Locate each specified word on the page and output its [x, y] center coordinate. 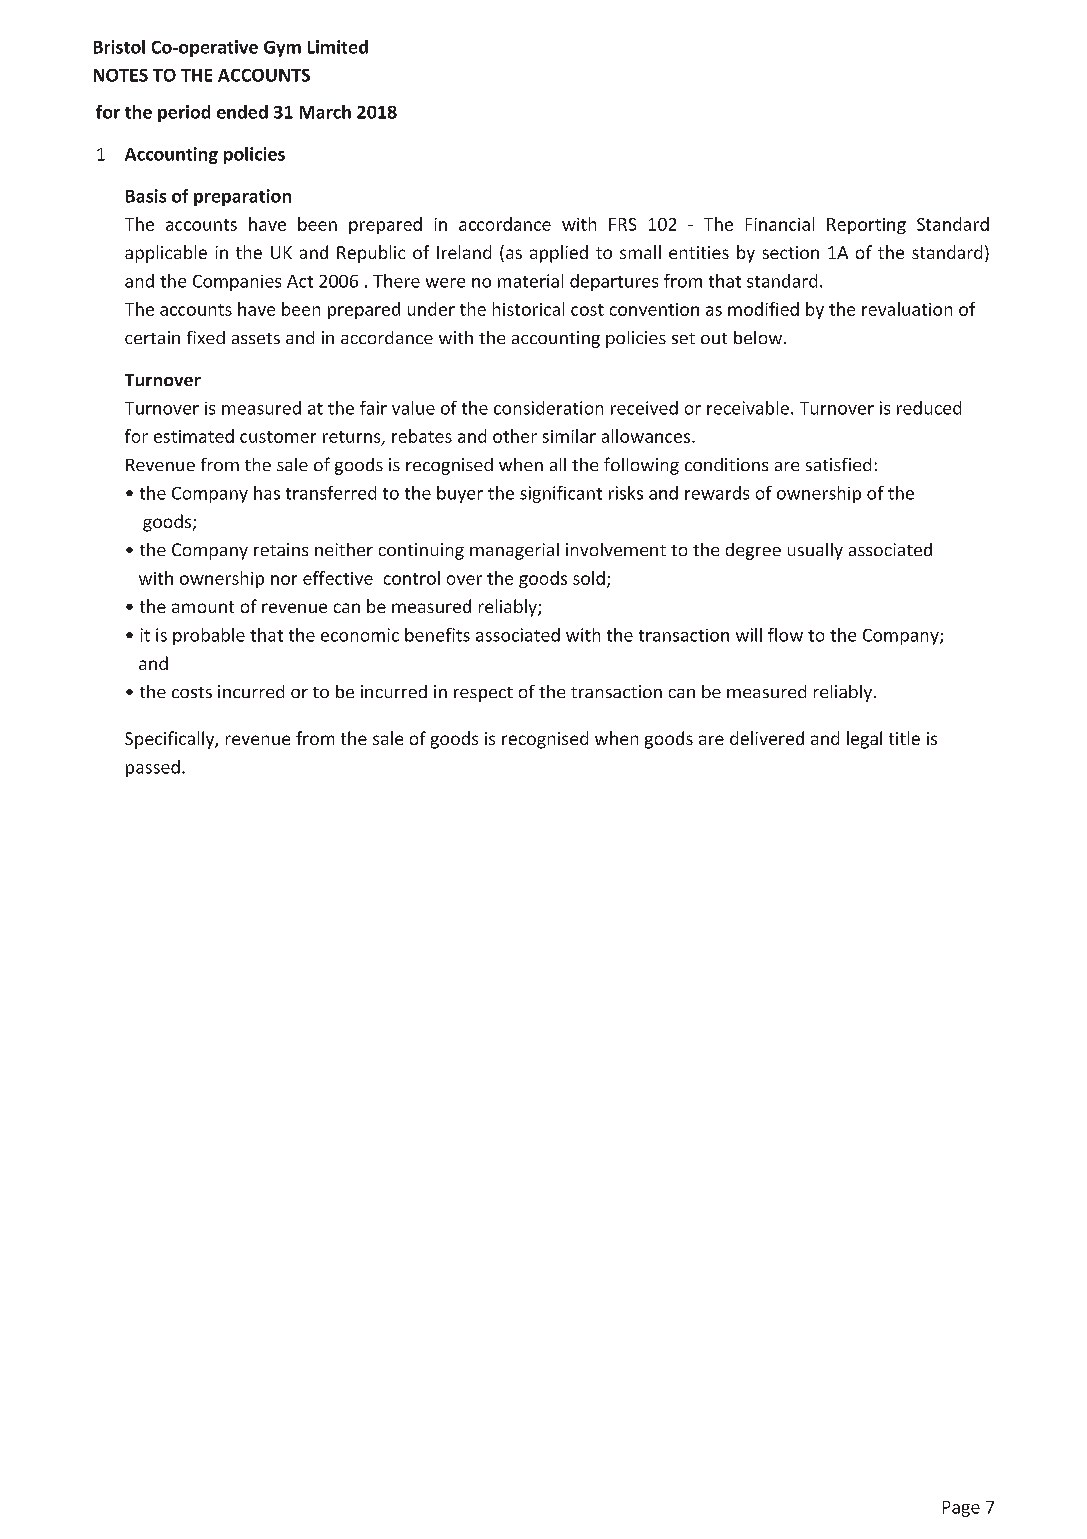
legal [864, 740]
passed [153, 768]
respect [483, 694]
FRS [622, 224]
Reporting [866, 226]
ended [242, 112]
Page [961, 1509]
